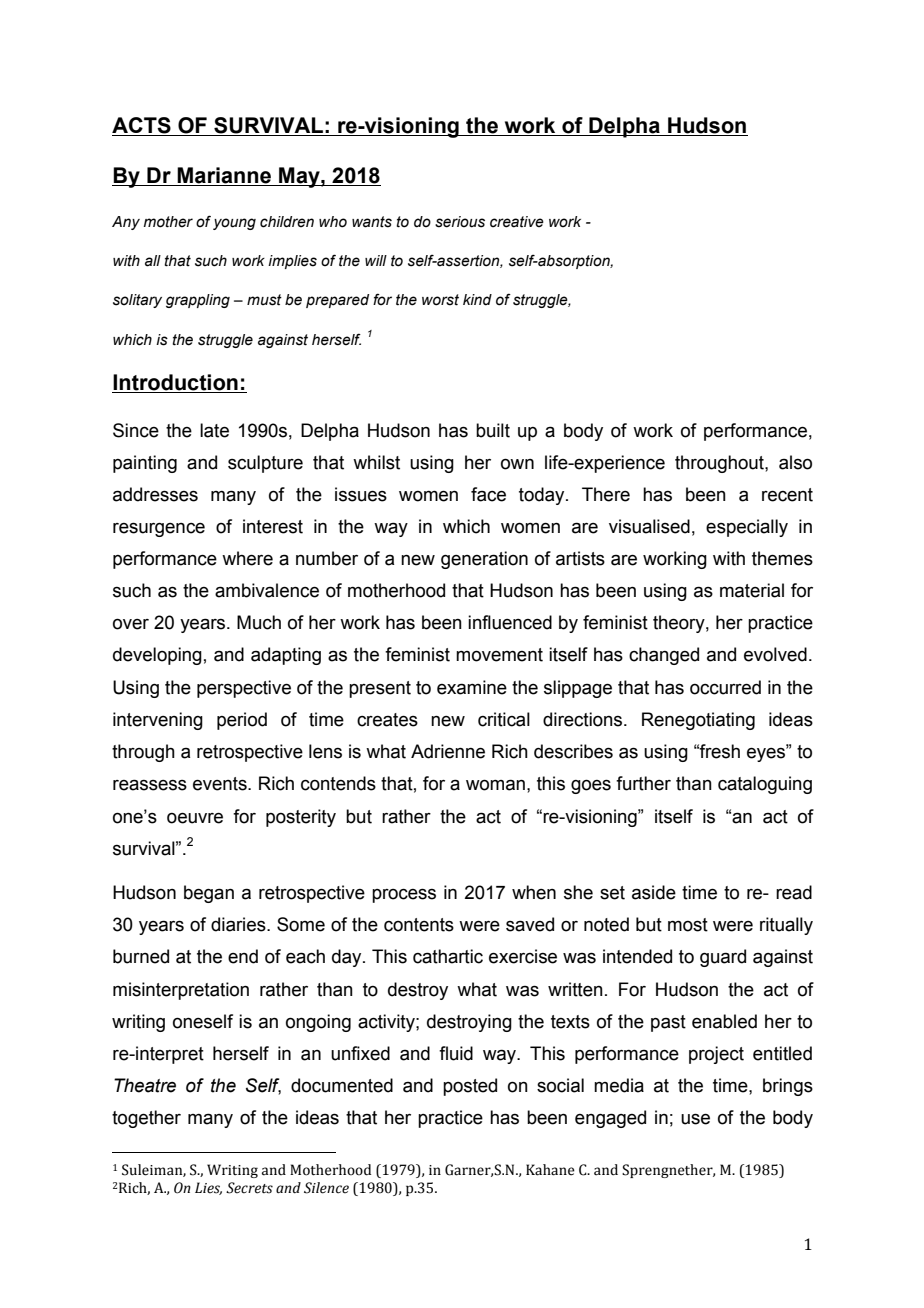  What do you see at coordinates (249, 1188) in the document?
I see `Secrets` at bounding box center [249, 1188].
